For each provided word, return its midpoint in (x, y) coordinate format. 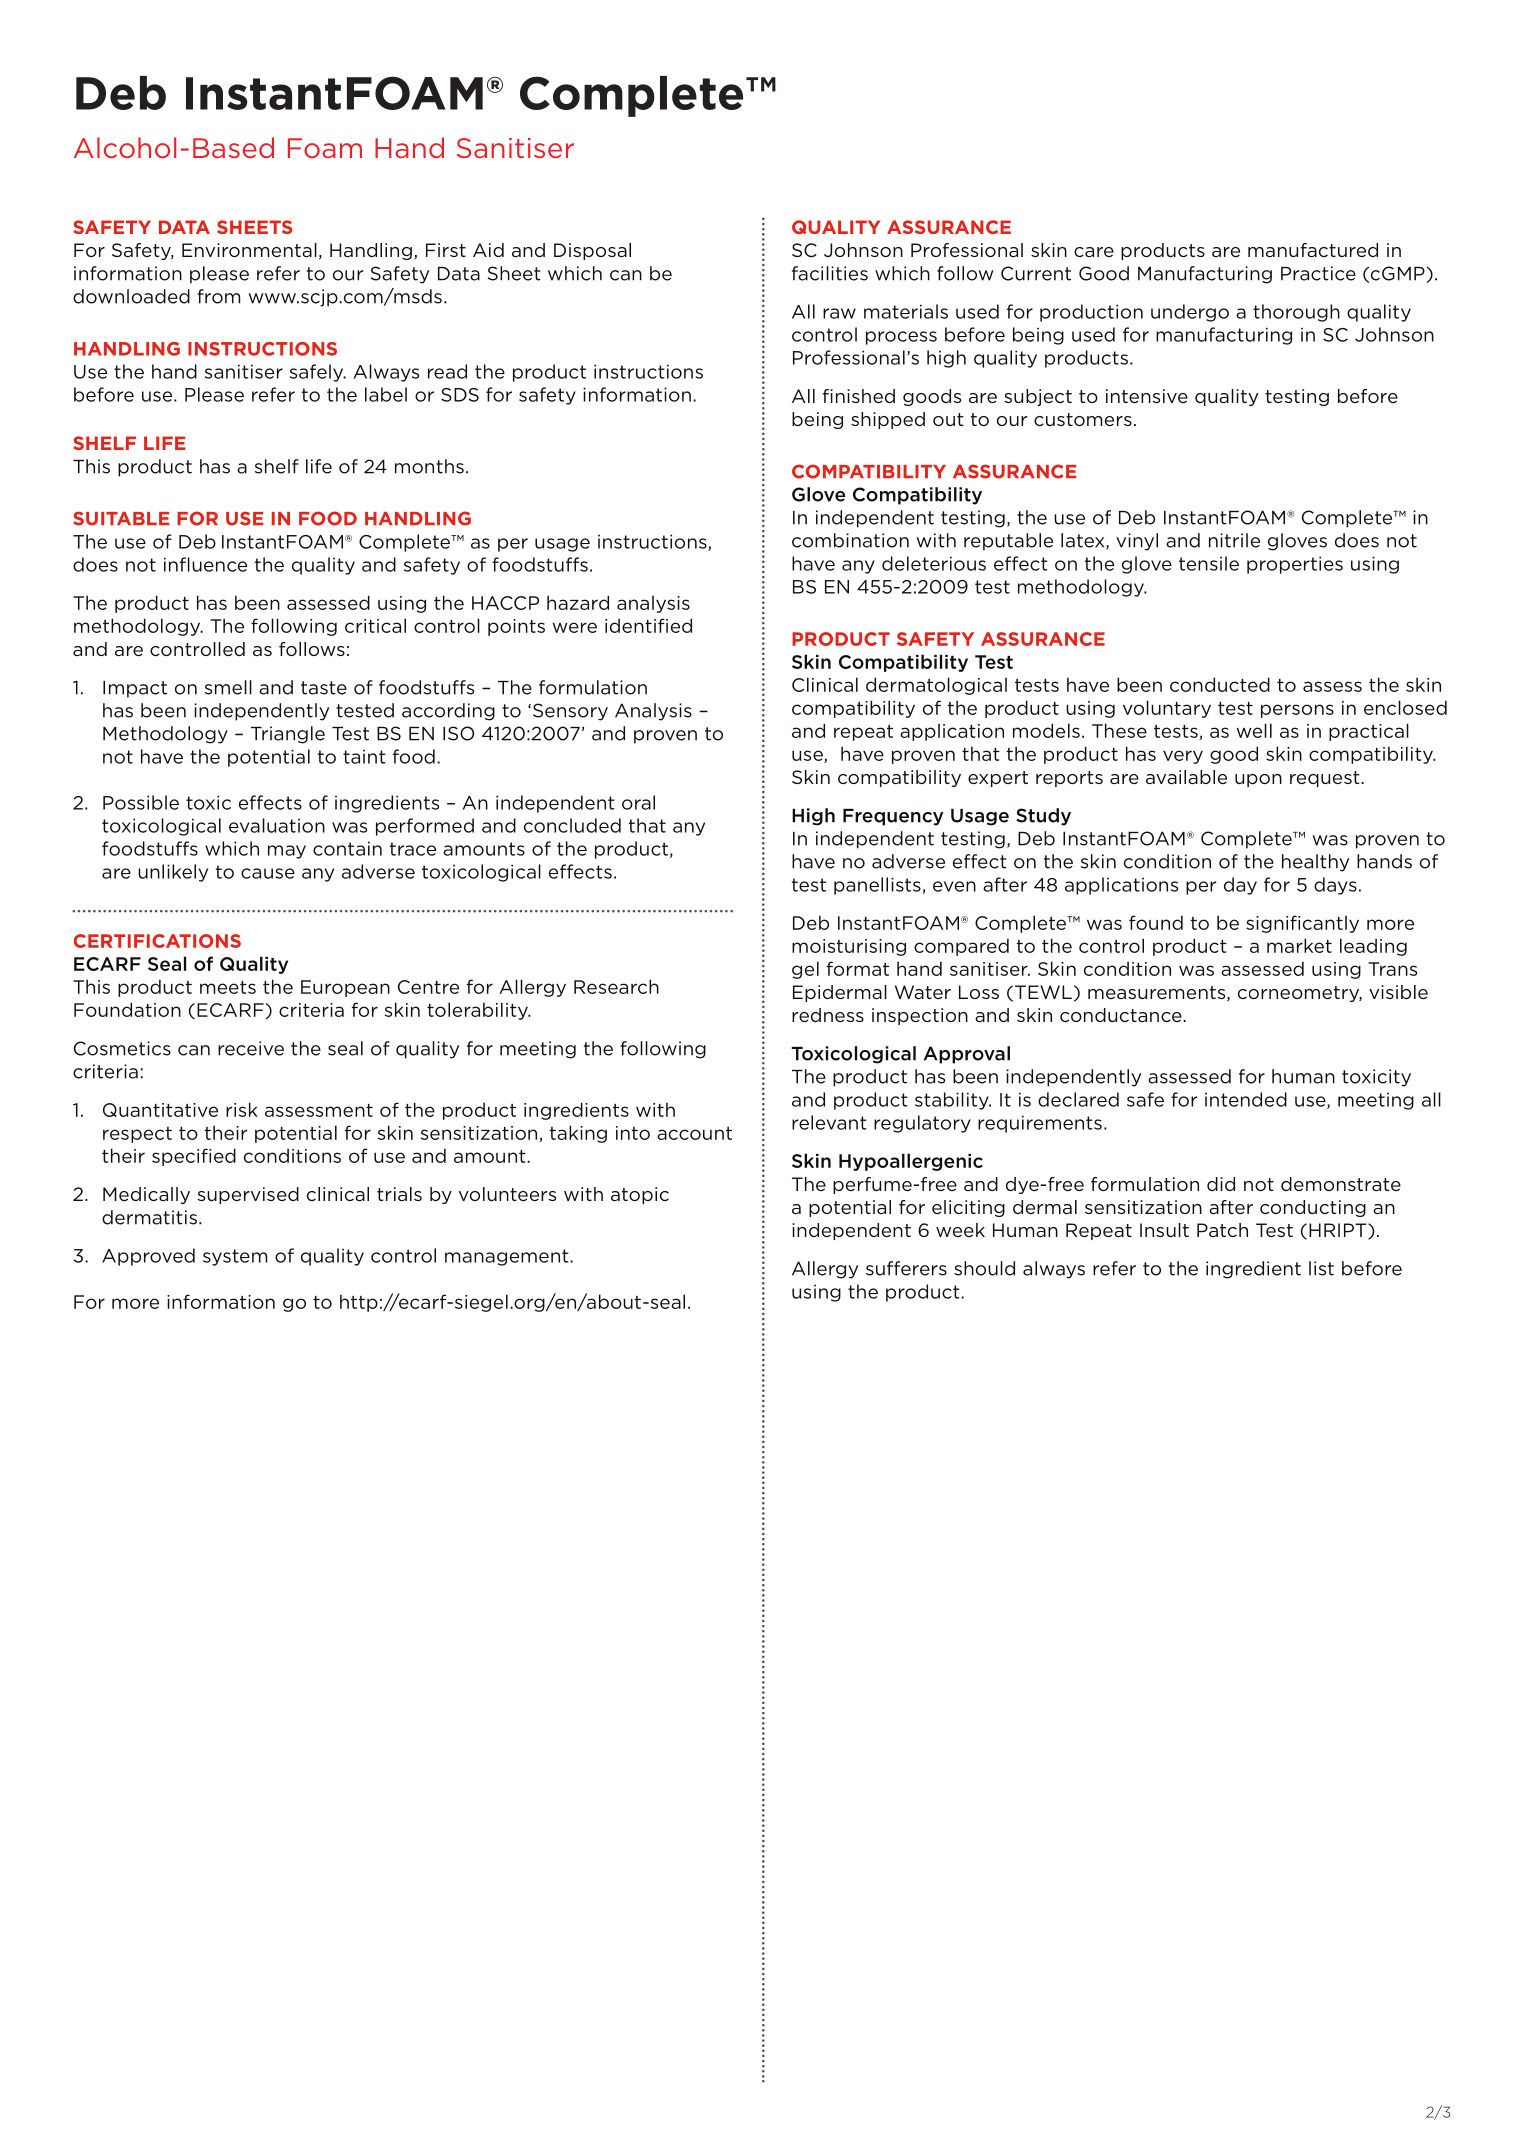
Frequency (893, 817)
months (429, 466)
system (235, 1257)
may (287, 852)
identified (648, 625)
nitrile (1234, 540)
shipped (888, 420)
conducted (1220, 684)
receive (251, 1048)
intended (1246, 1099)
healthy (1315, 863)
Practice (1318, 273)
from (218, 296)
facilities (830, 273)
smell (228, 687)
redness (828, 1015)
